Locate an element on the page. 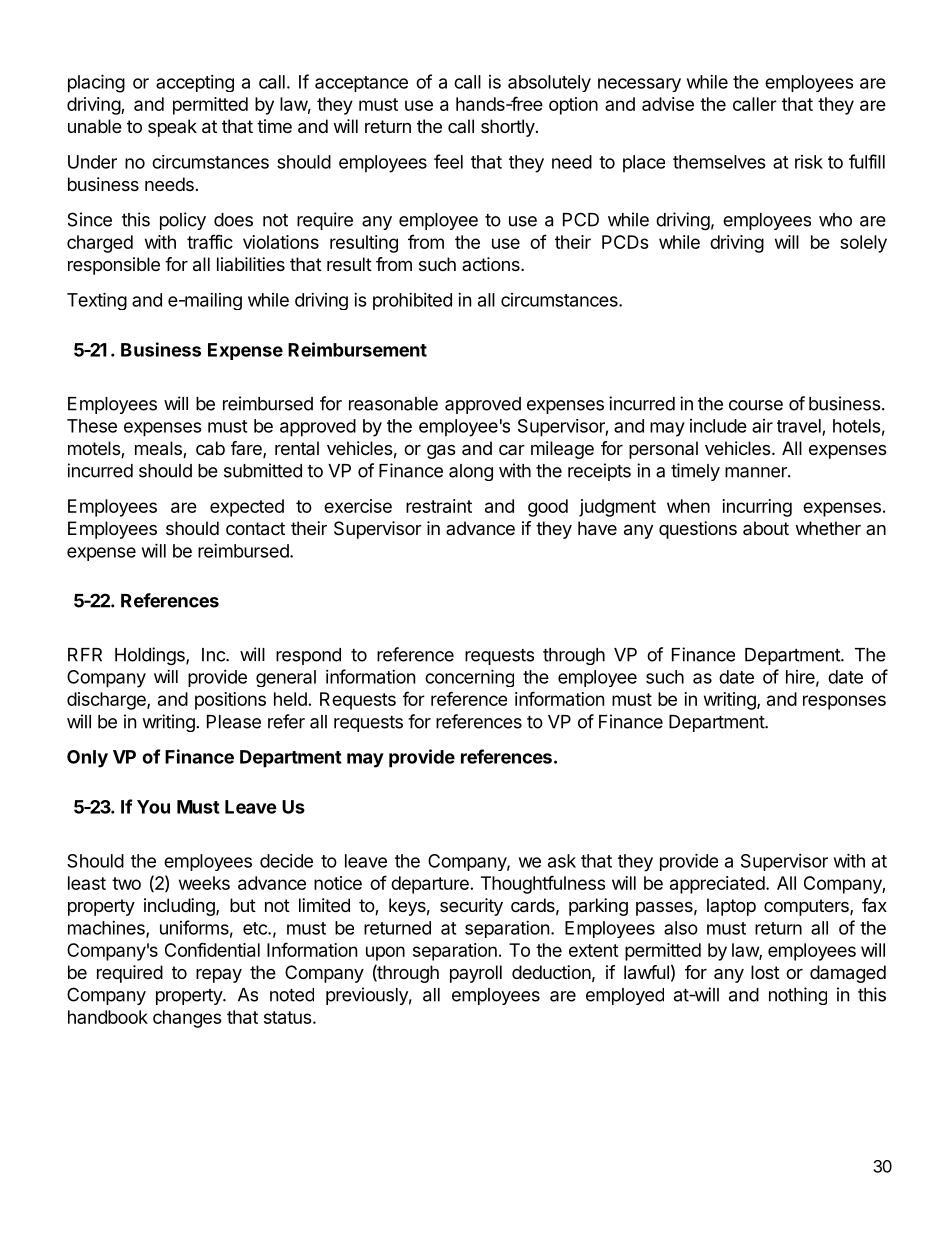 Image resolution: width=952 pixels, height=1233 pixels. repay is located at coordinates (219, 976).
